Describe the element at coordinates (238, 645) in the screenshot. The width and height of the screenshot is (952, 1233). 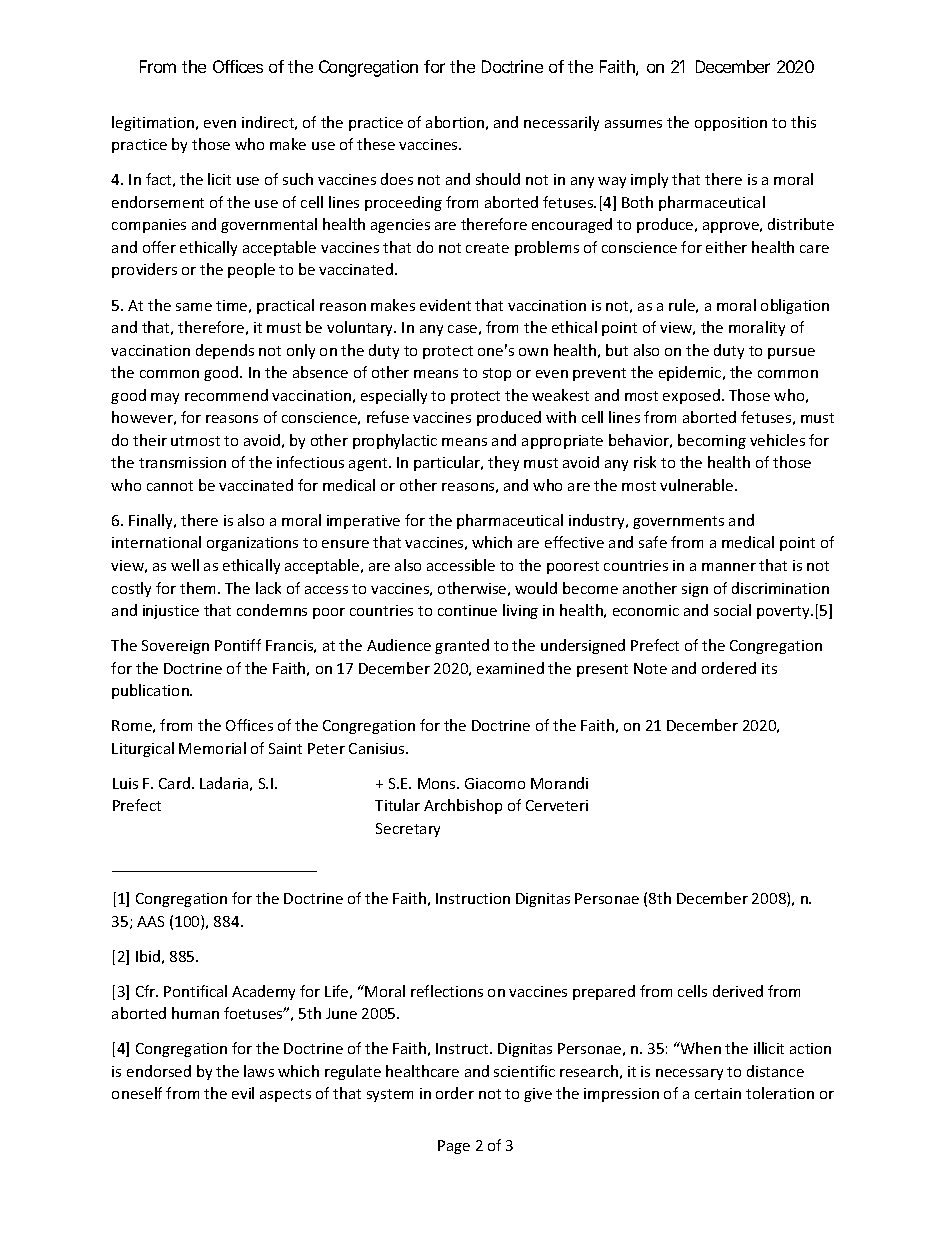
I see `Pontiff` at that location.
